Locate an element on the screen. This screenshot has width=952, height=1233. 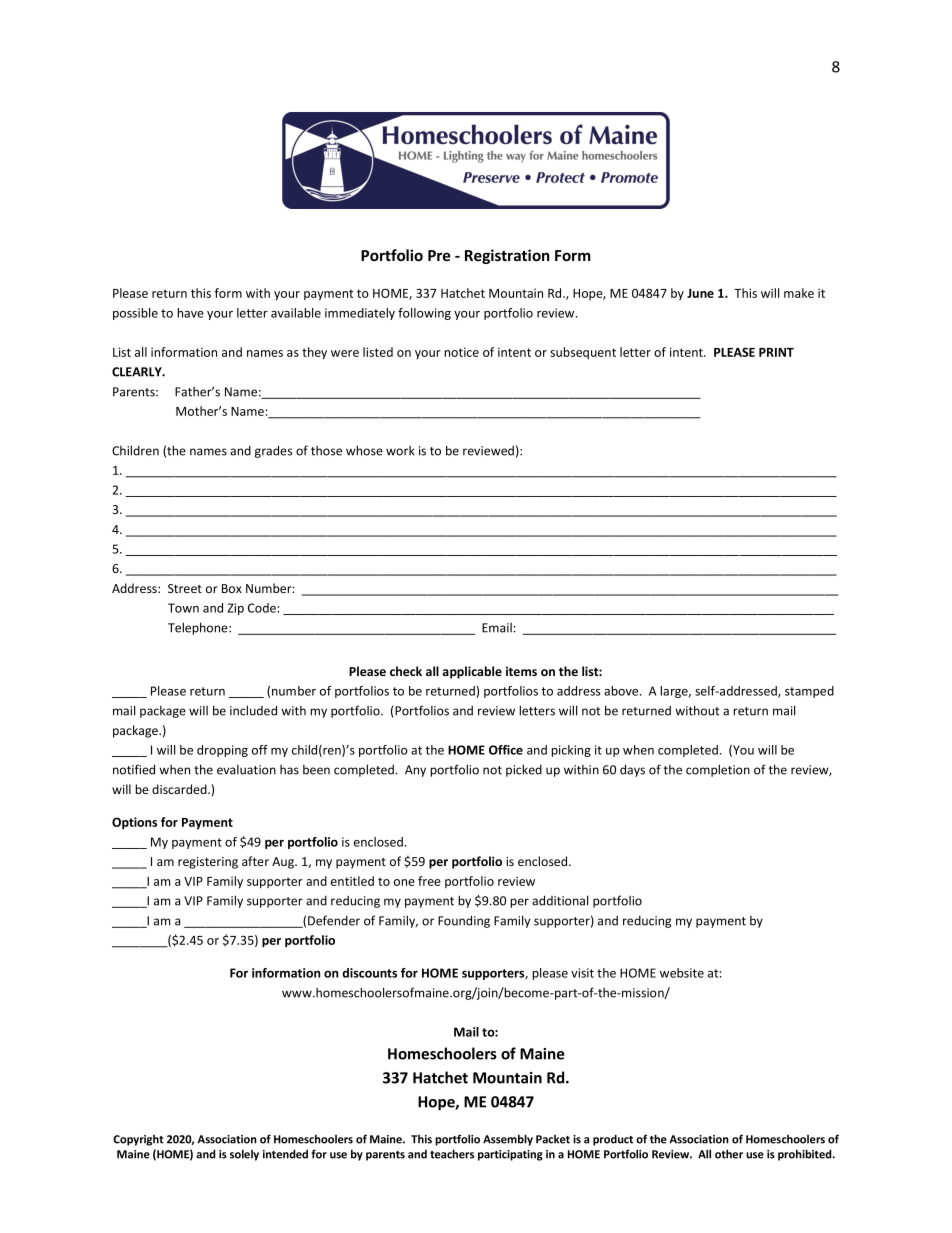
Pre is located at coordinates (439, 255).
